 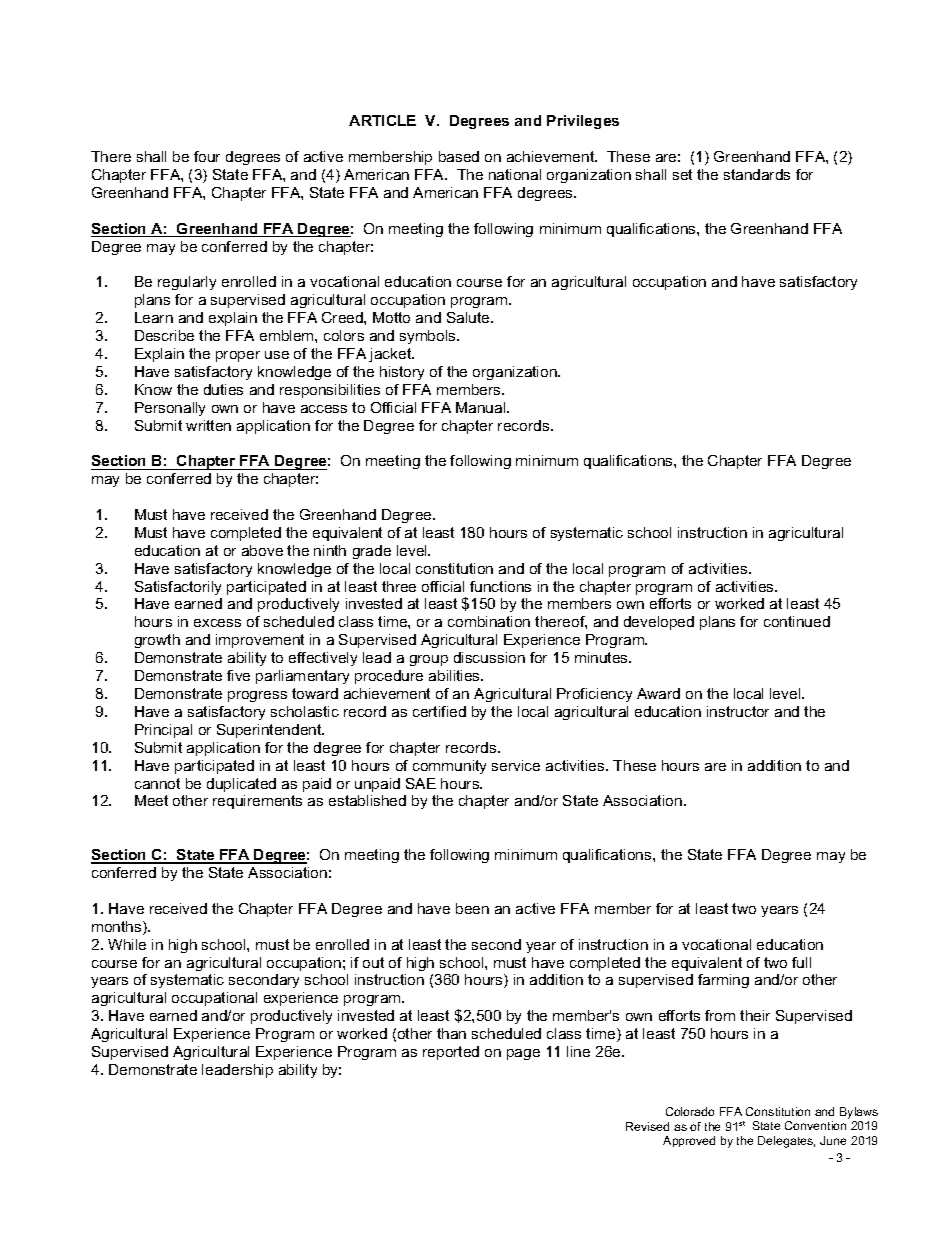 What do you see at coordinates (489, 621) in the screenshot?
I see `combination` at bounding box center [489, 621].
